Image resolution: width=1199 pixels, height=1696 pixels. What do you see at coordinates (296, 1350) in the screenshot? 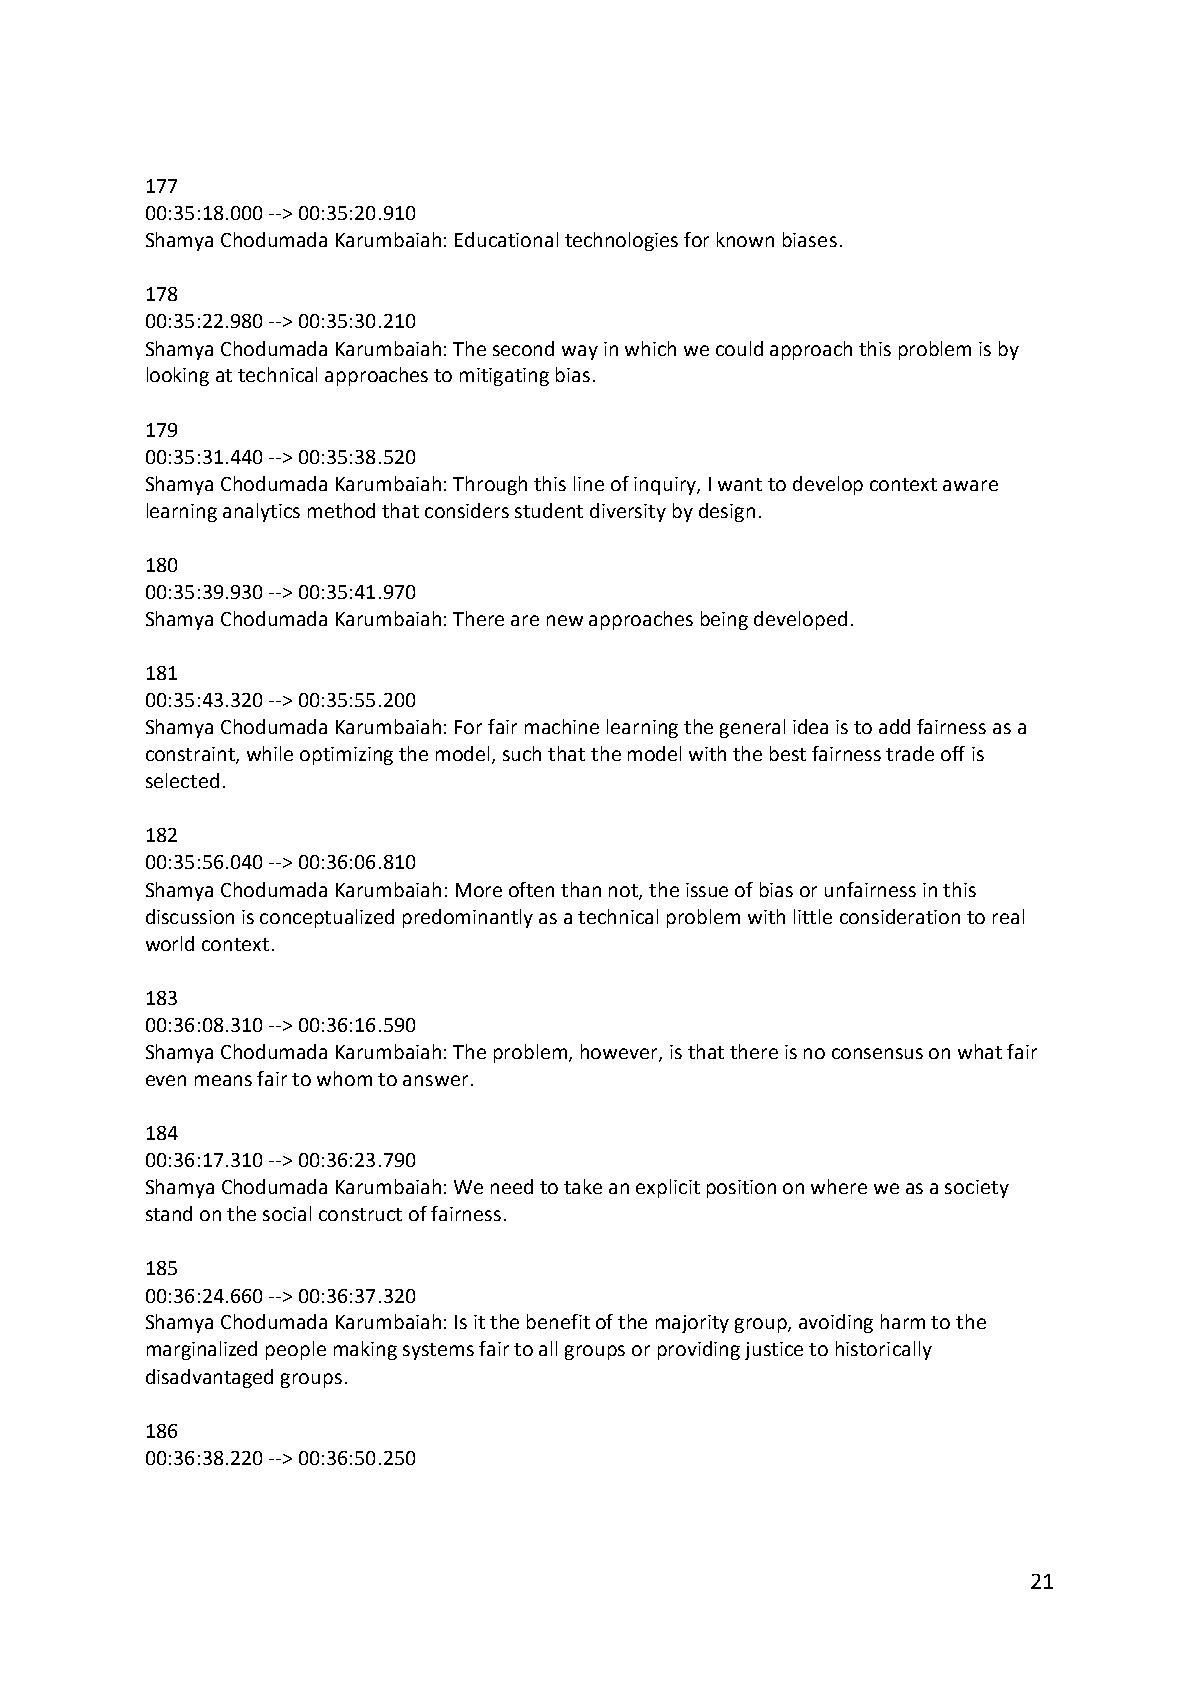
I see `people` at bounding box center [296, 1350].
